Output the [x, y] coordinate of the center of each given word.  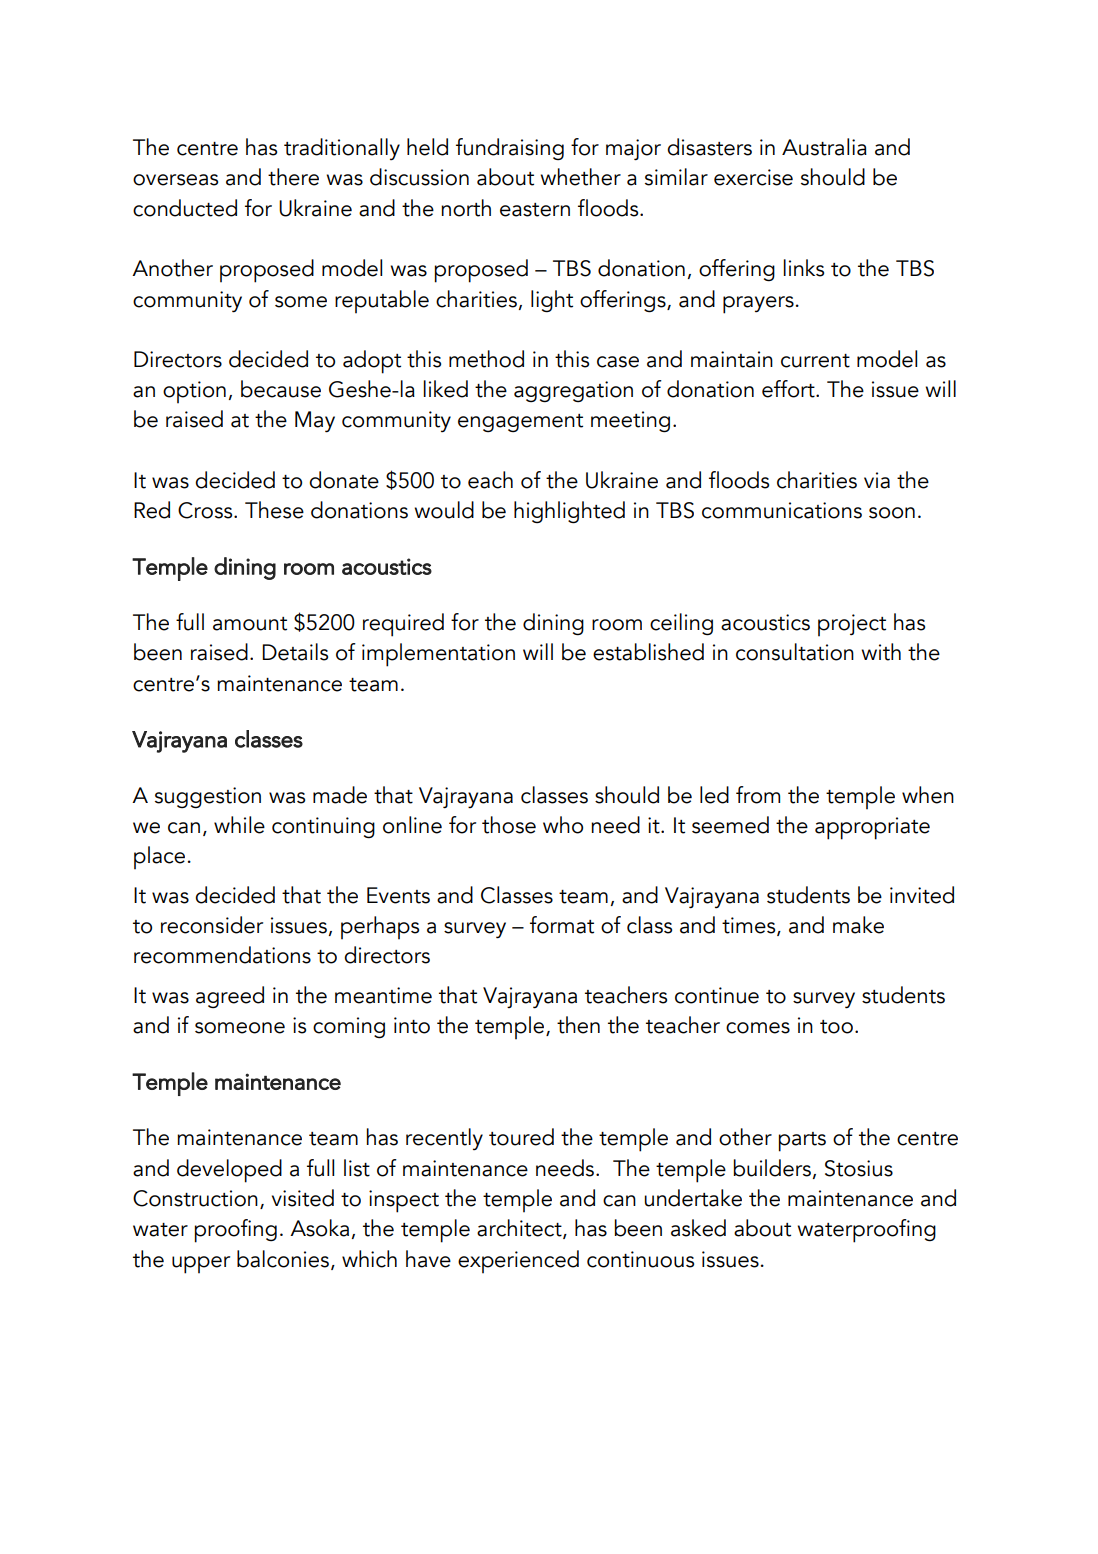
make [858, 925]
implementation [438, 655]
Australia [824, 147]
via [877, 480]
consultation [795, 652]
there [293, 177]
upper [201, 1265]
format [562, 925]
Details [295, 652]
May [315, 422]
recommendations [222, 955]
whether [580, 177]
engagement [520, 423]
